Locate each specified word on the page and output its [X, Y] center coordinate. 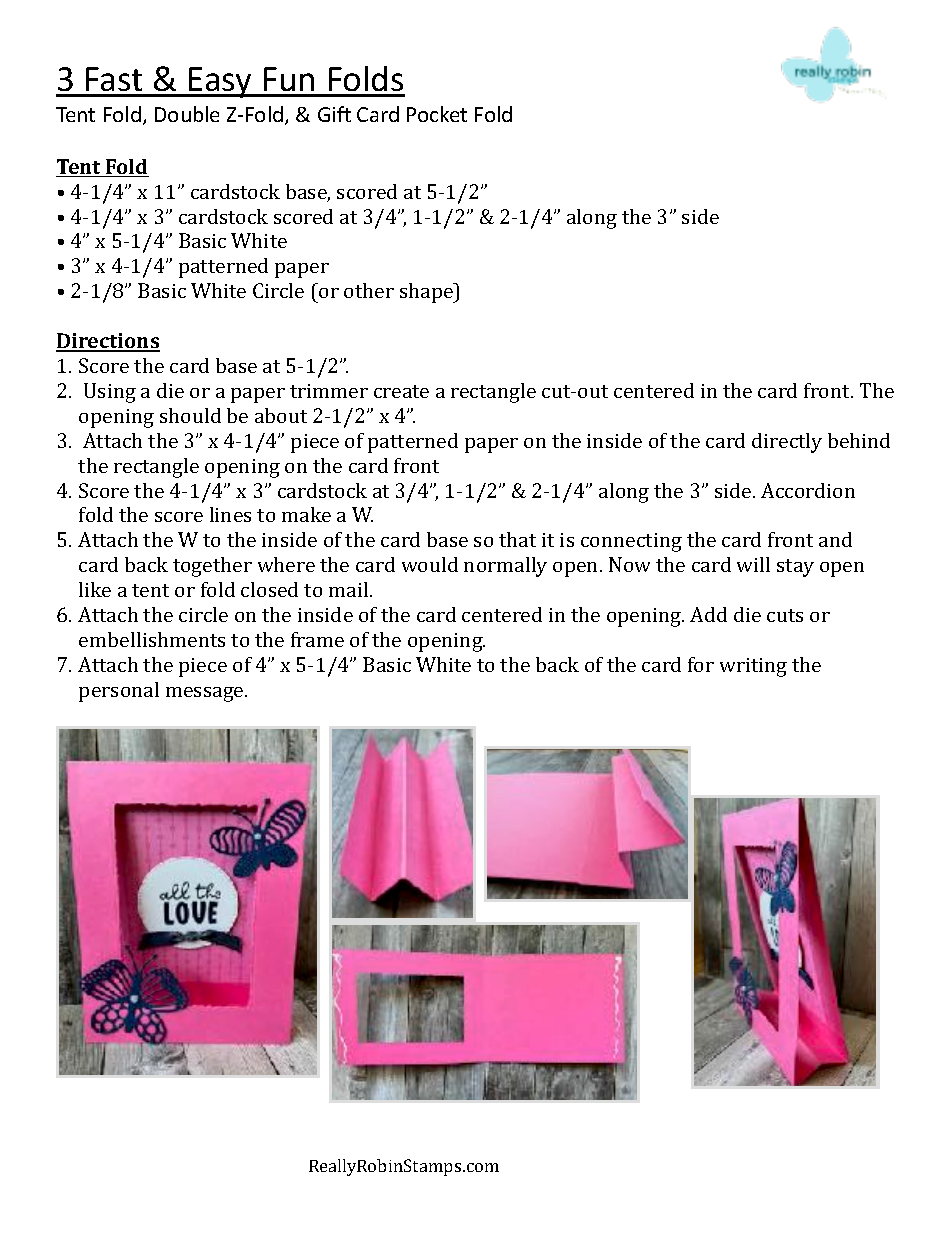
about [281, 415]
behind [859, 440]
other [369, 290]
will [753, 564]
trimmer [329, 391]
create [401, 391]
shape [428, 293]
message [206, 694]
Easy [221, 82]
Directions [108, 342]
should [190, 415]
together [212, 567]
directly [787, 443]
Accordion [808, 490]
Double [187, 114]
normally [505, 567]
